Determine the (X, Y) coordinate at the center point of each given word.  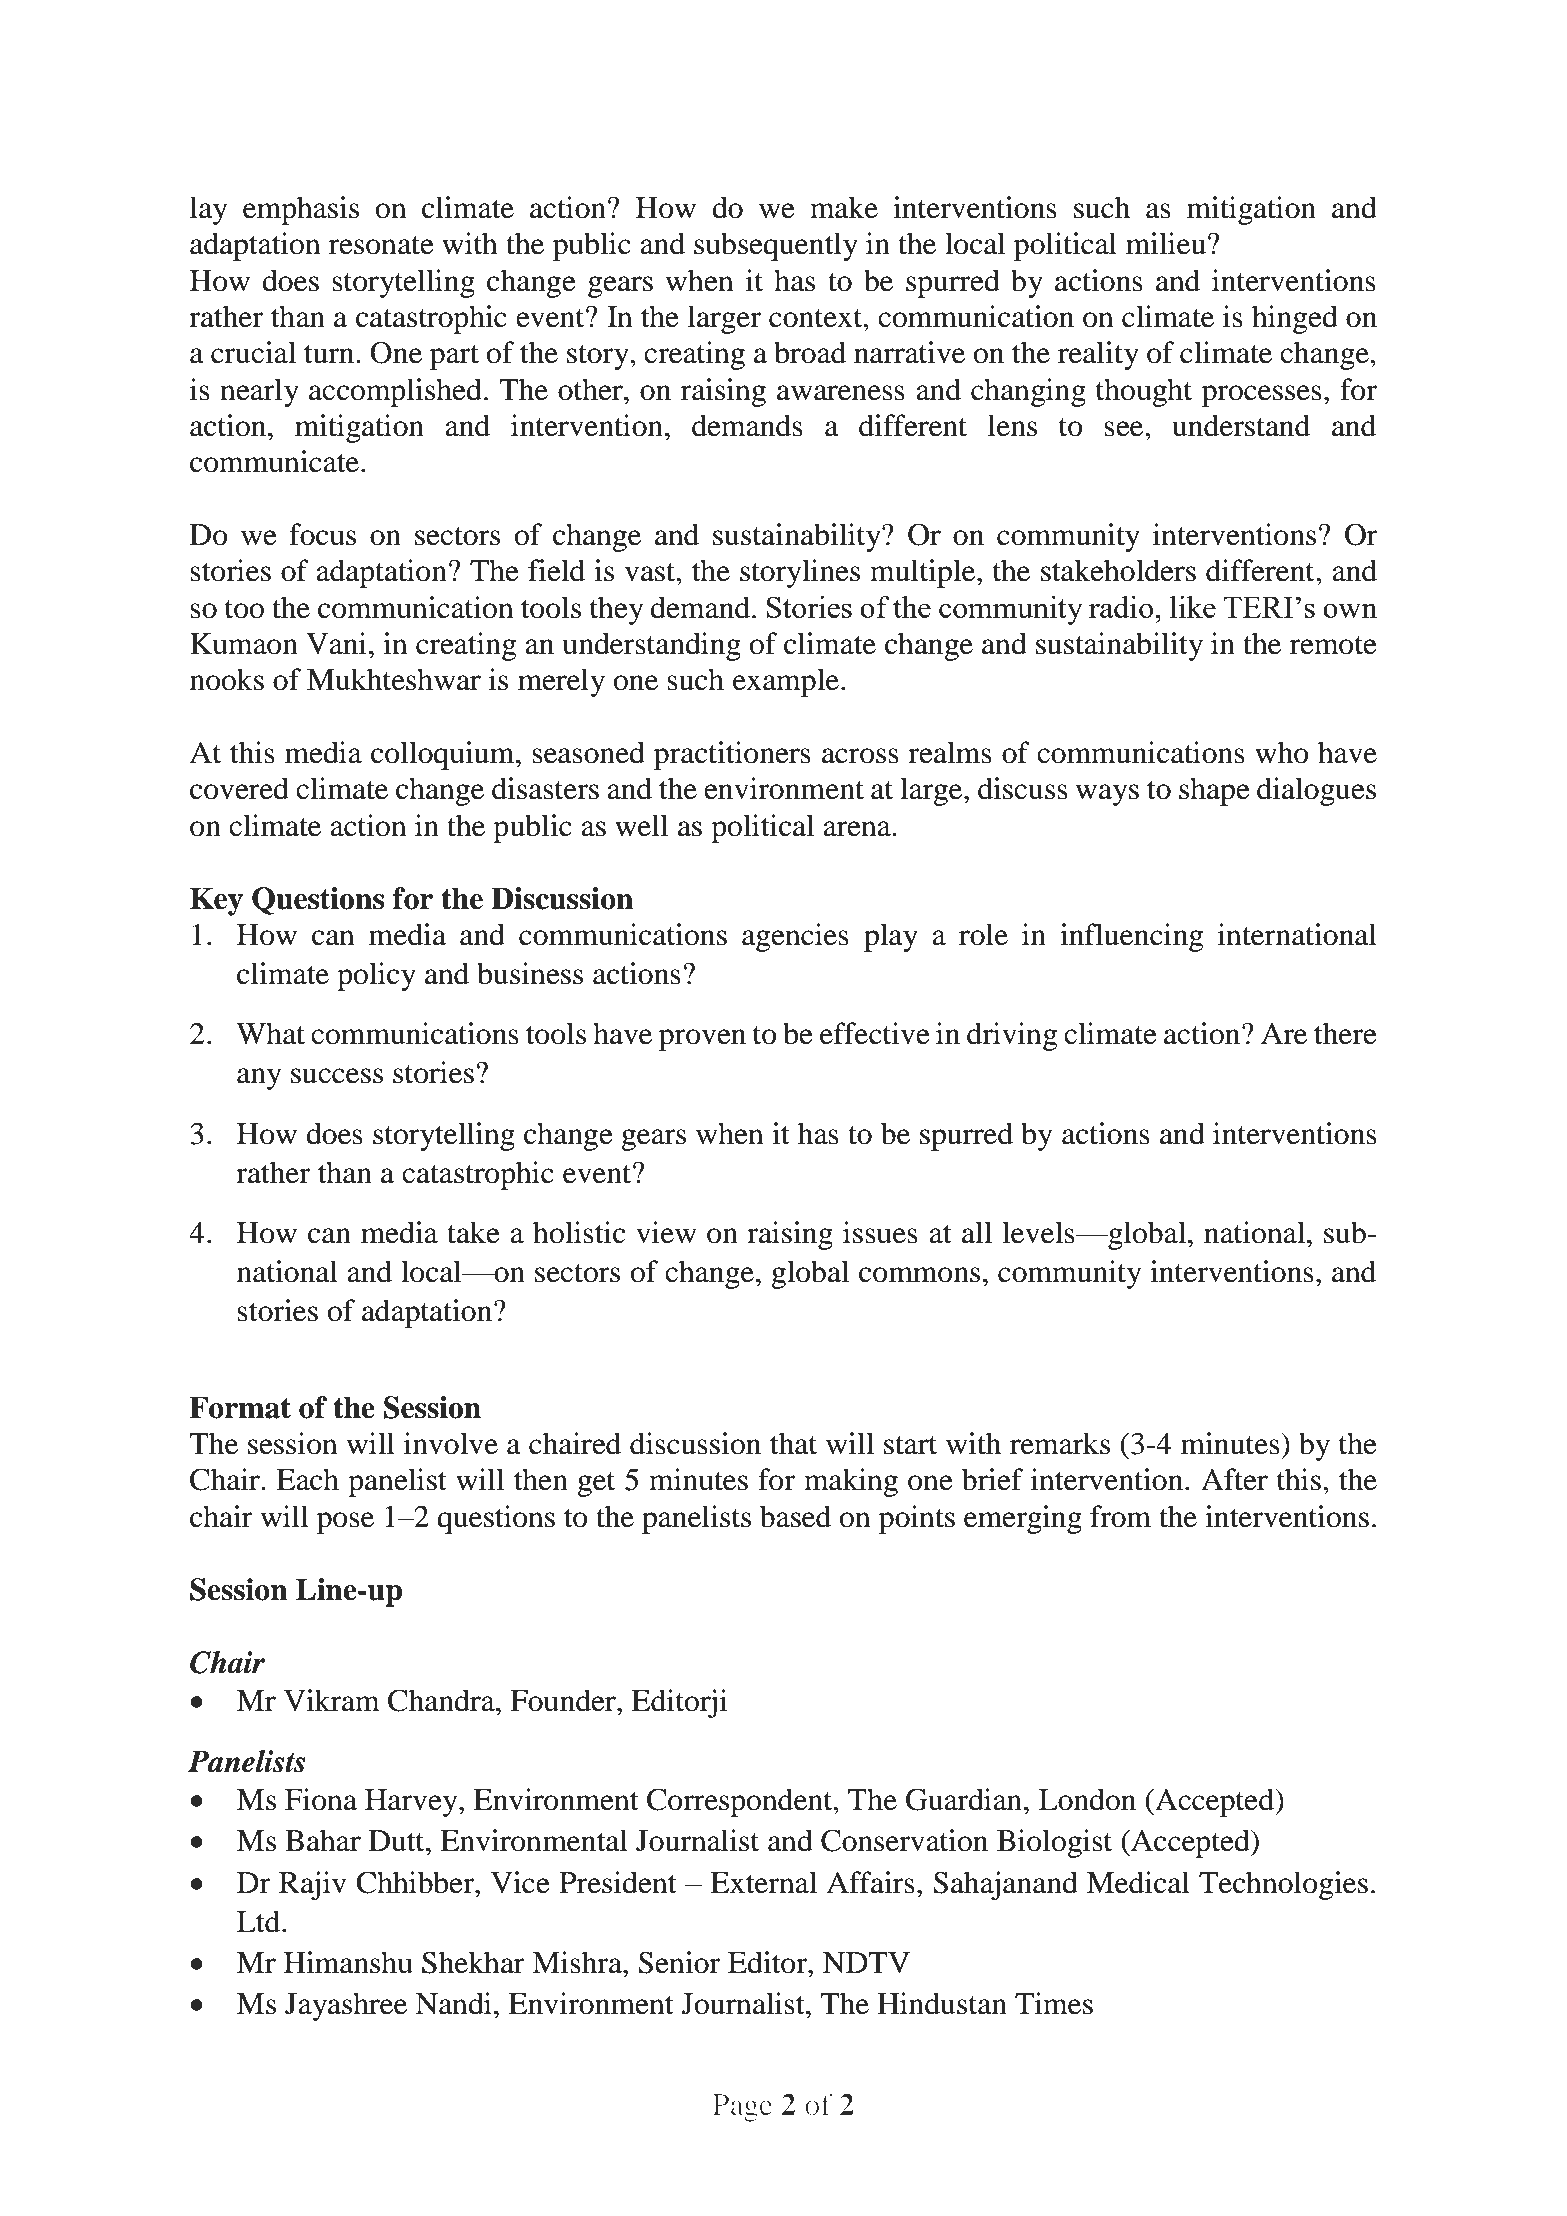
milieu (1166, 243)
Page (742, 2108)
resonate (381, 245)
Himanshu (348, 1962)
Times (1054, 2003)
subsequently (776, 246)
